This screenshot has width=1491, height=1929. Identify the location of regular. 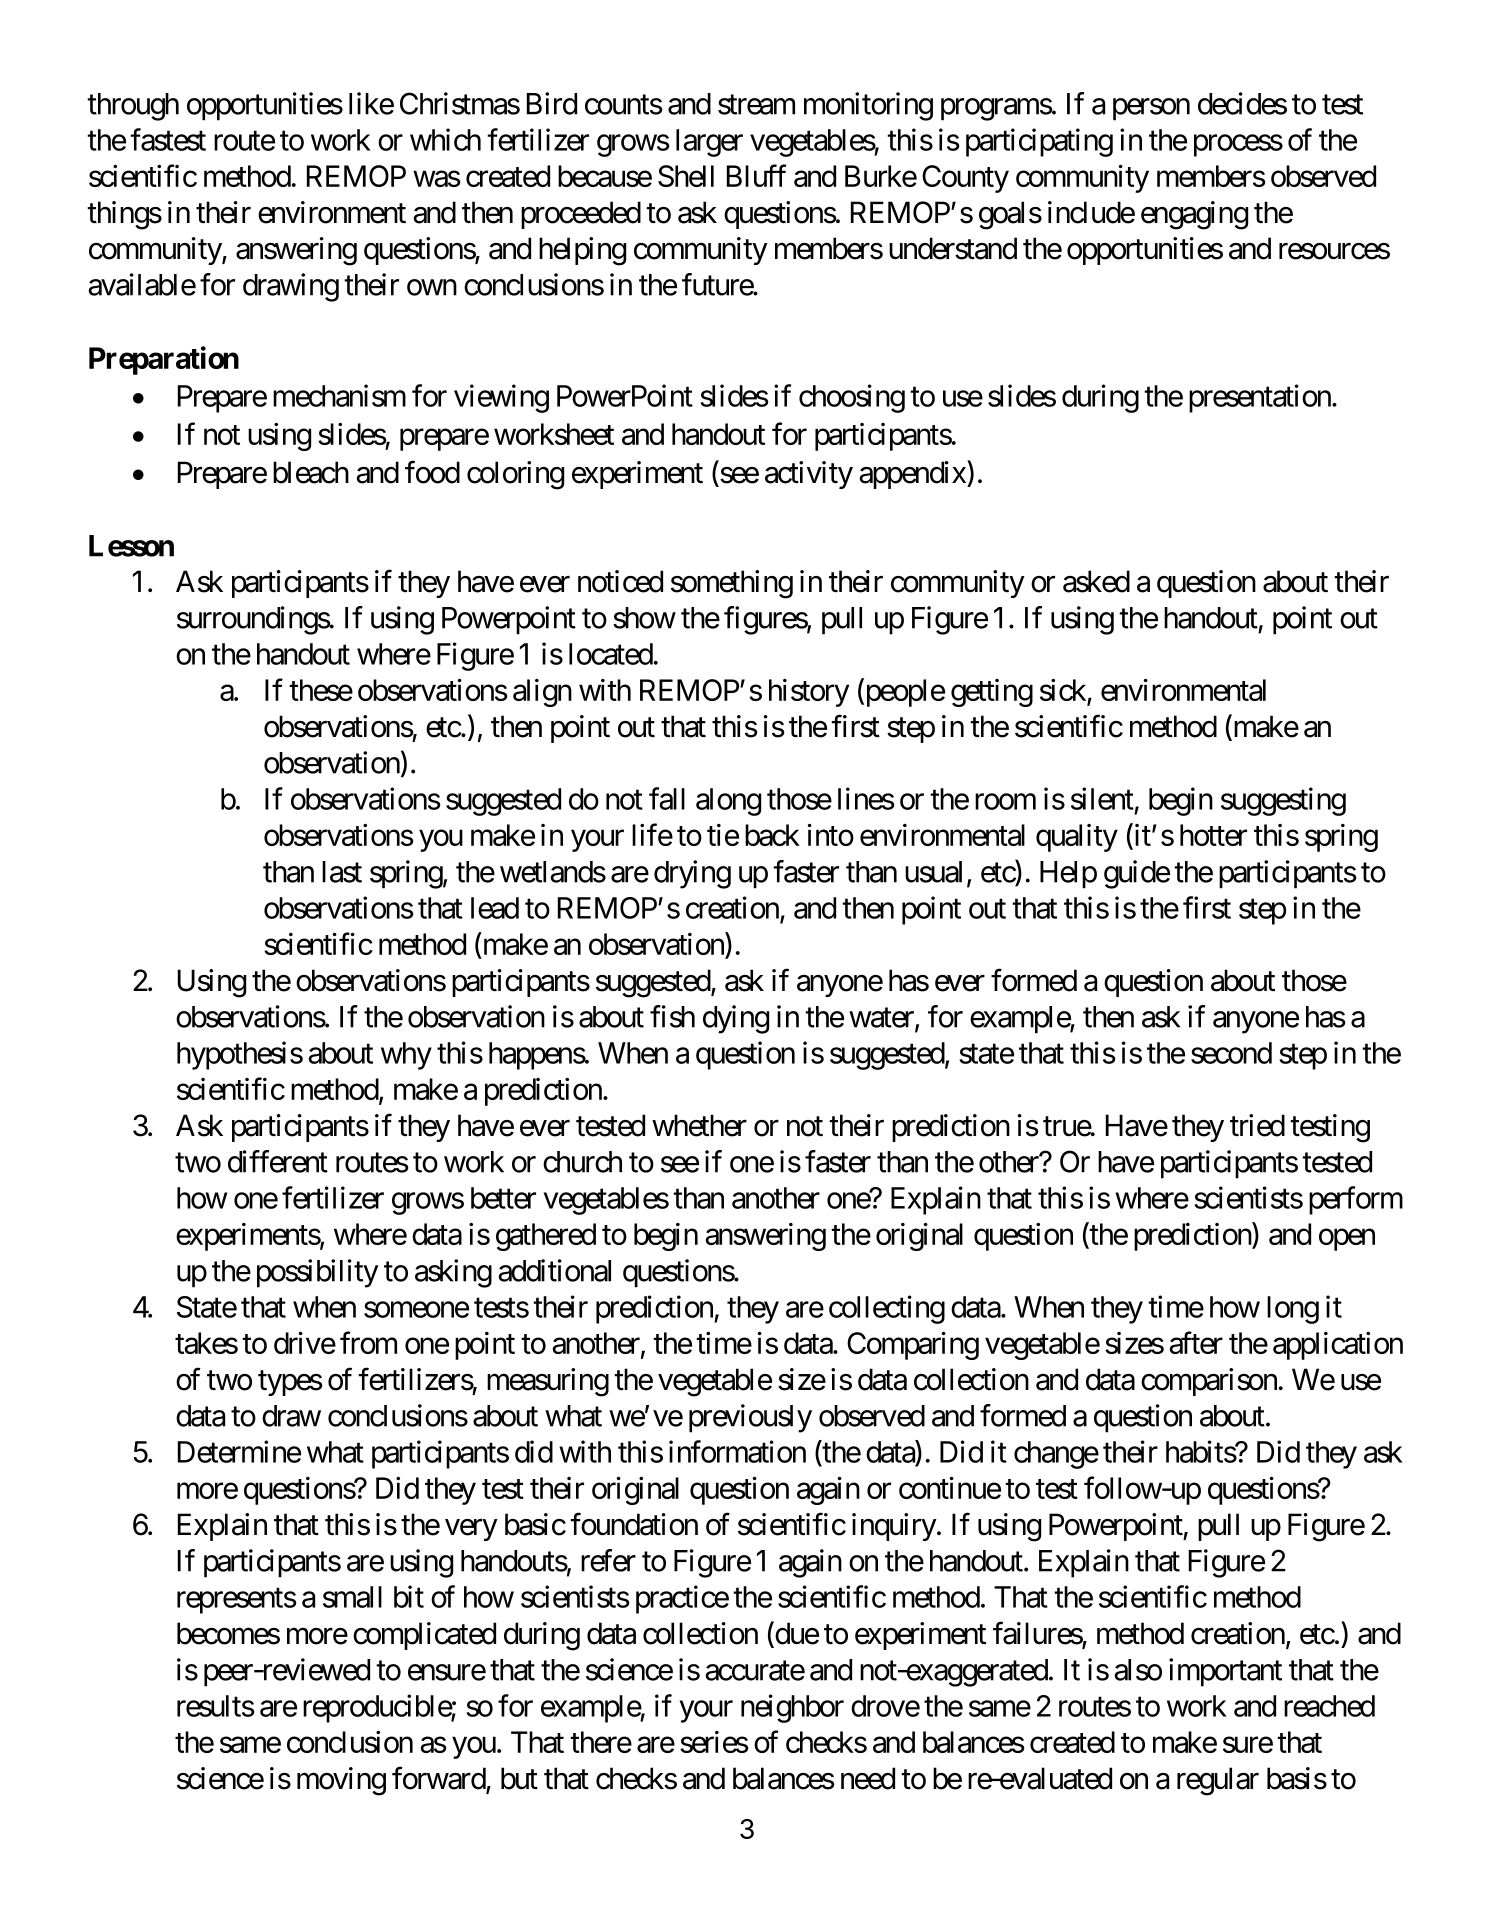
(1218, 1781).
